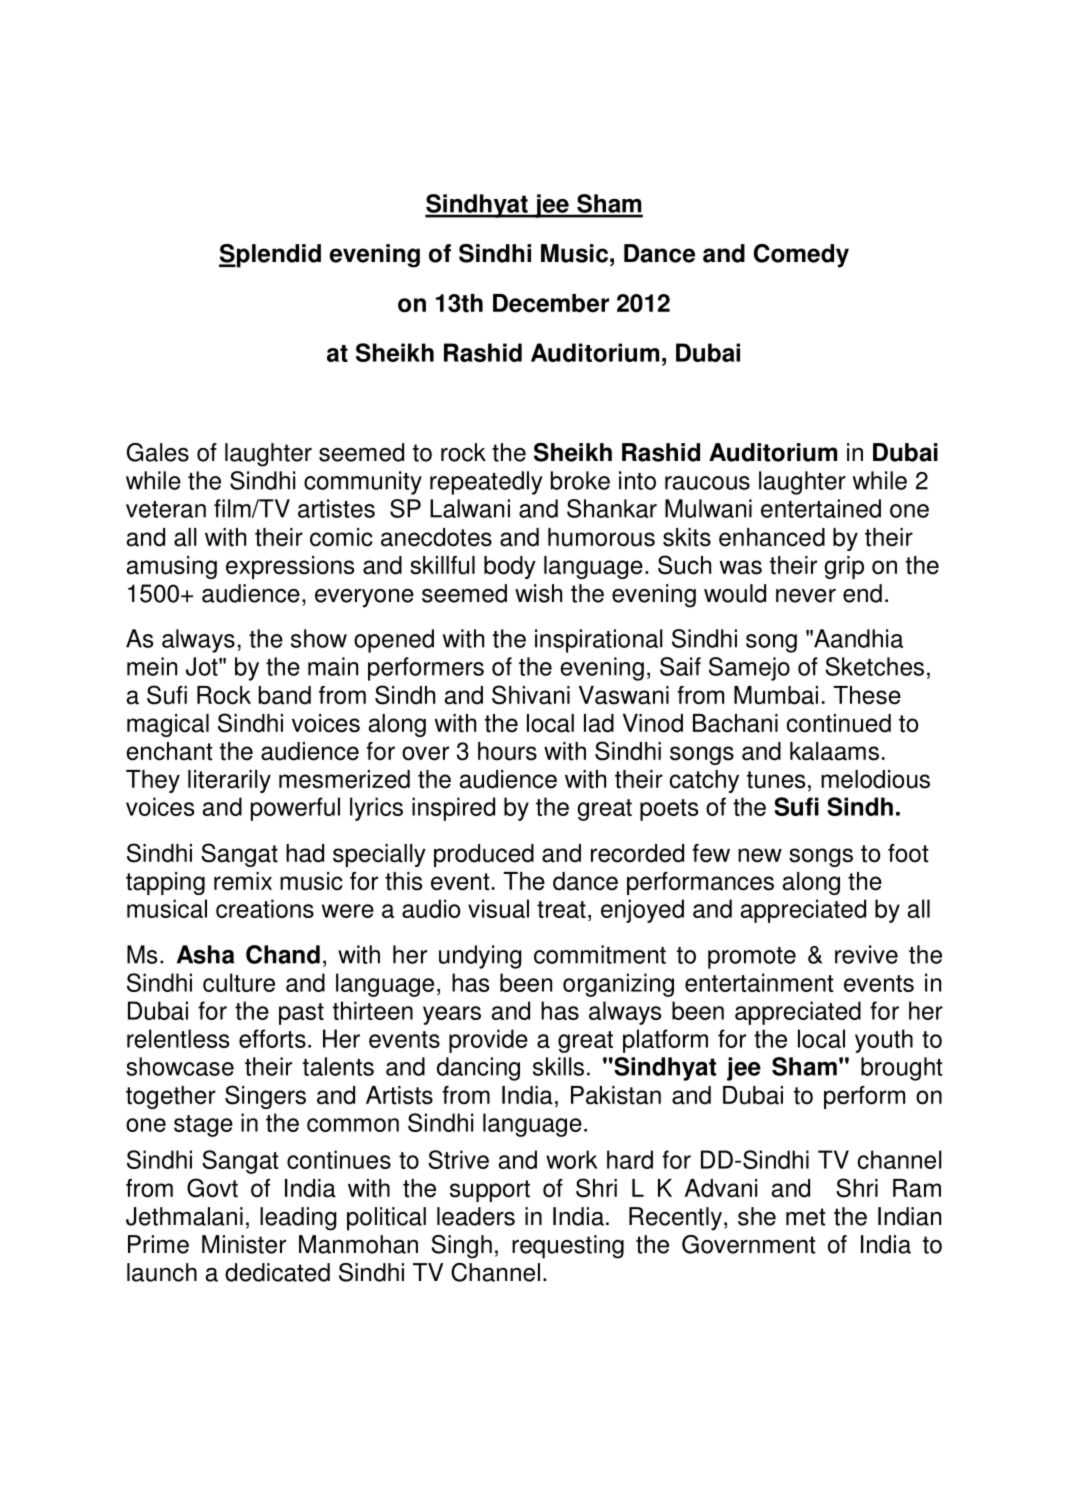  What do you see at coordinates (484, 855) in the screenshot?
I see `produced` at bounding box center [484, 855].
